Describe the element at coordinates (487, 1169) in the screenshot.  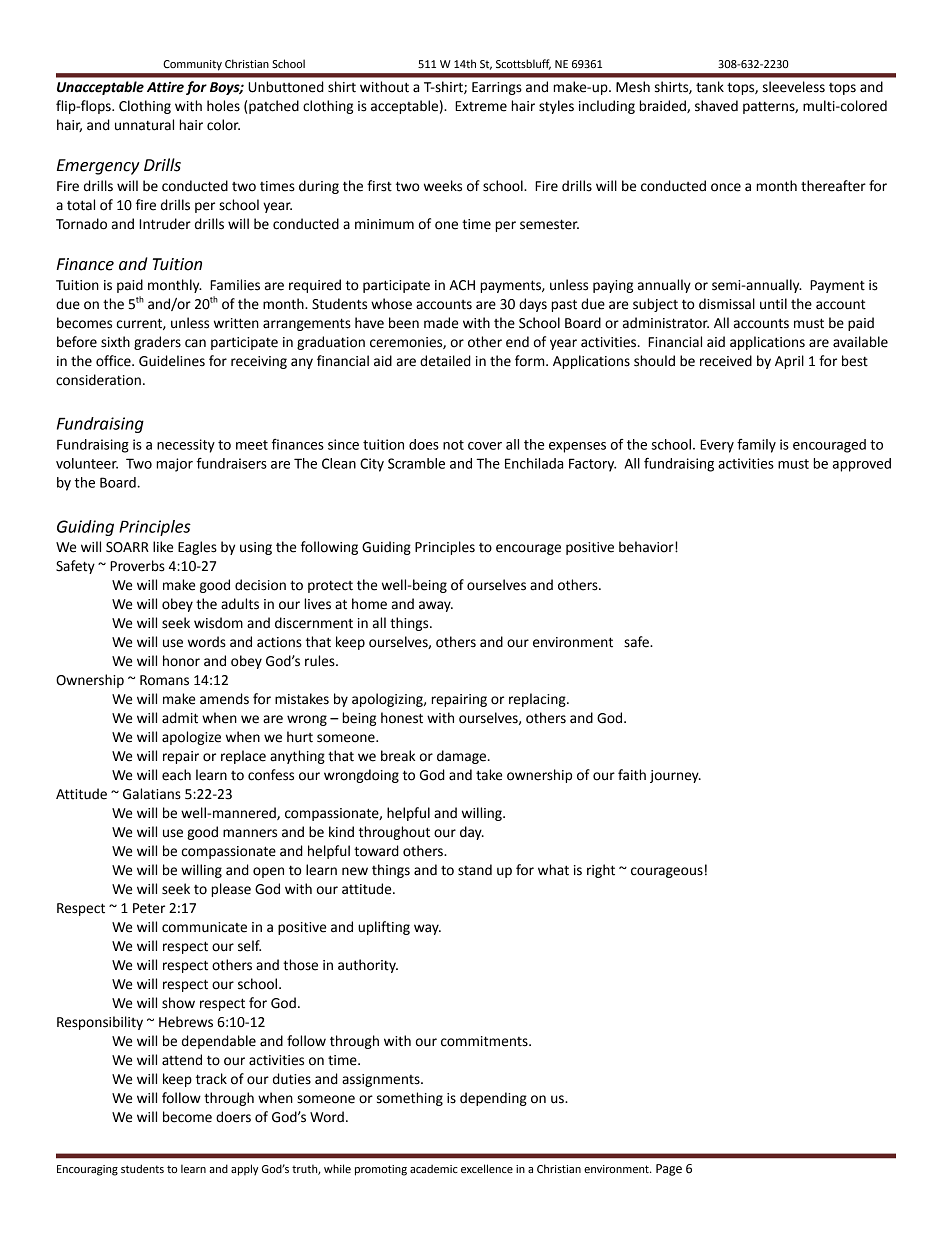
I see `excellence` at that location.
